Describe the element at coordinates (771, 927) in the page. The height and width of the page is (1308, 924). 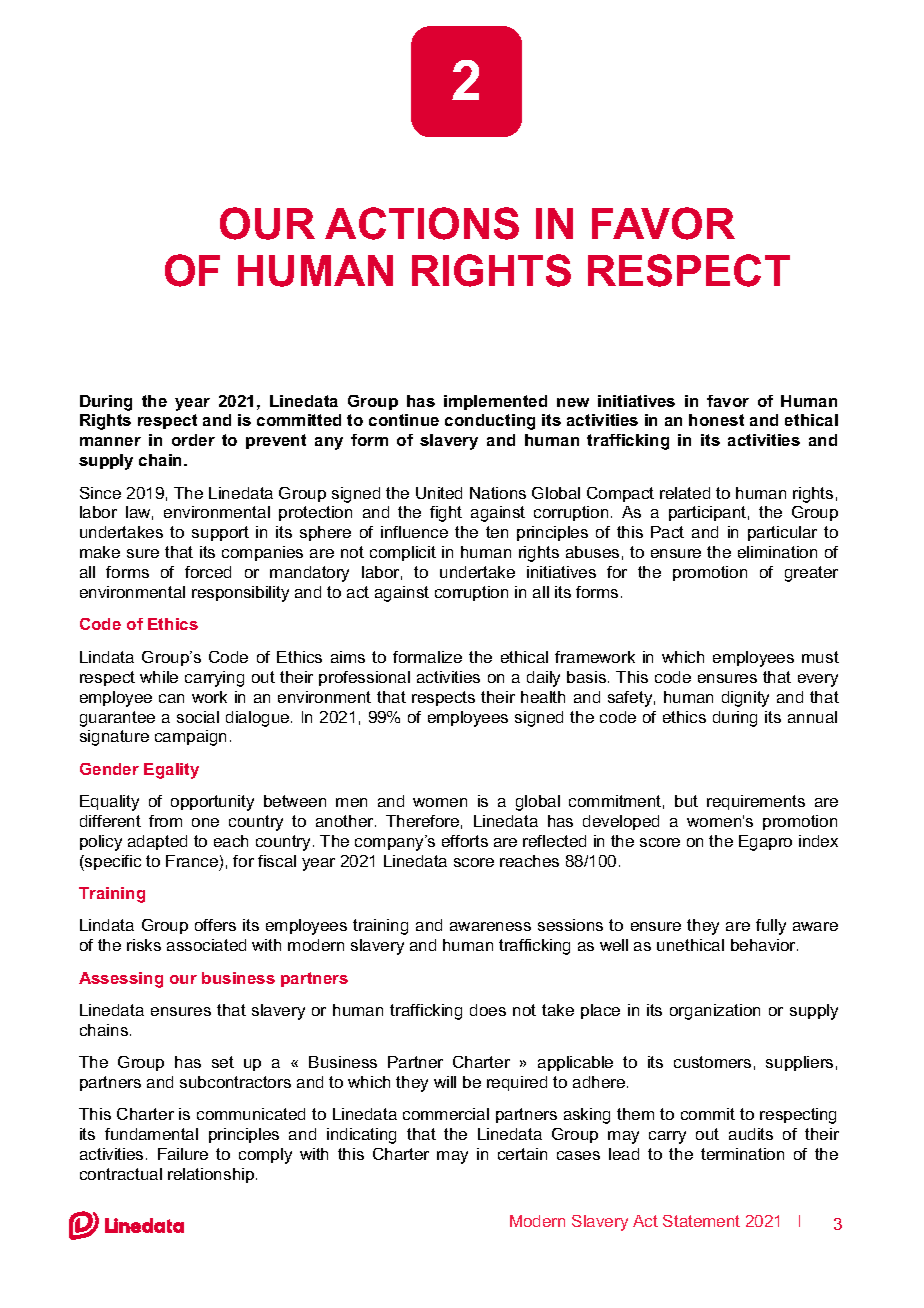
I see `fully` at that location.
